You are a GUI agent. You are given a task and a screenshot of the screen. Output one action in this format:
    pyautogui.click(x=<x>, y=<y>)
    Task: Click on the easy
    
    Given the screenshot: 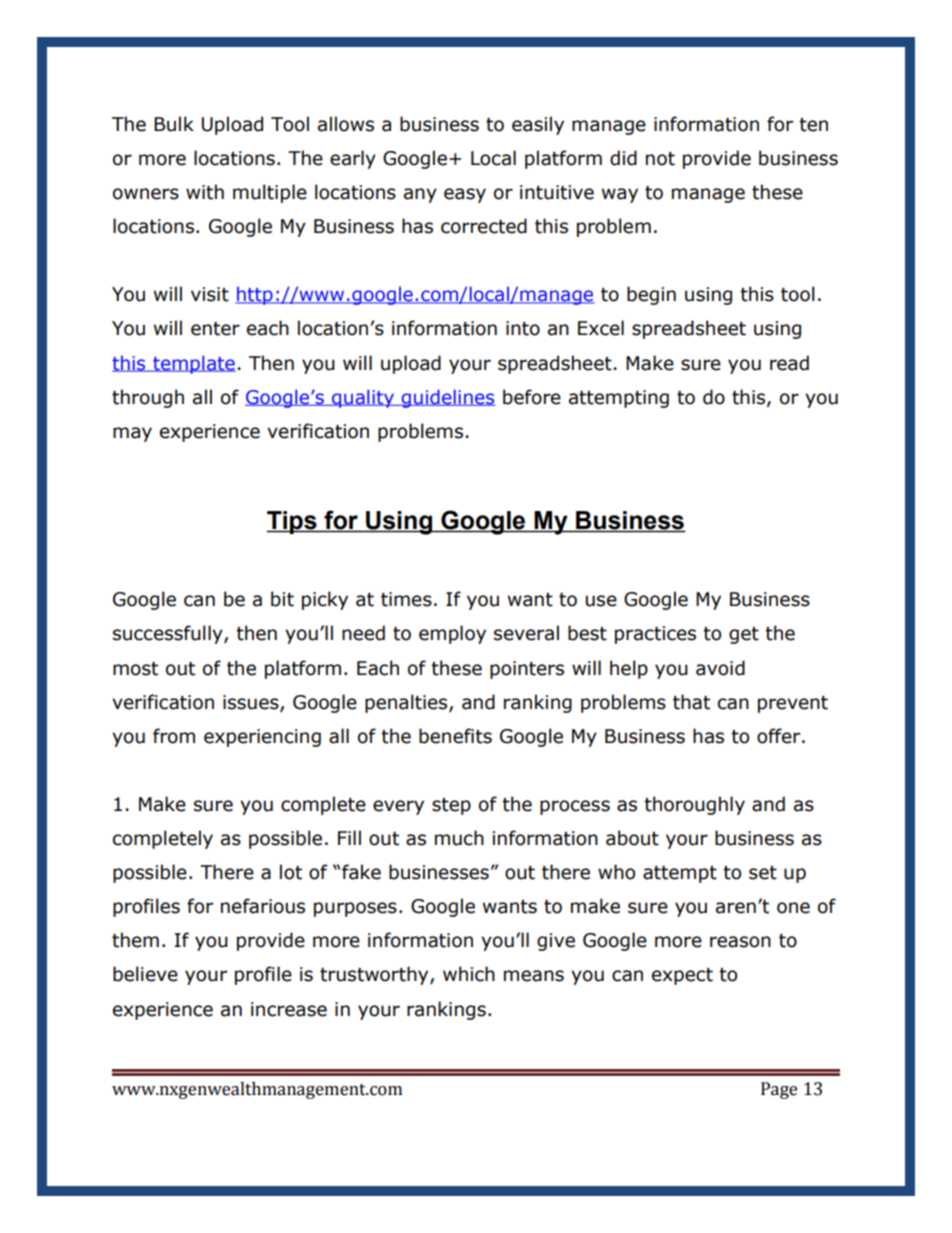 What is the action you would take?
    pyautogui.click(x=465, y=195)
